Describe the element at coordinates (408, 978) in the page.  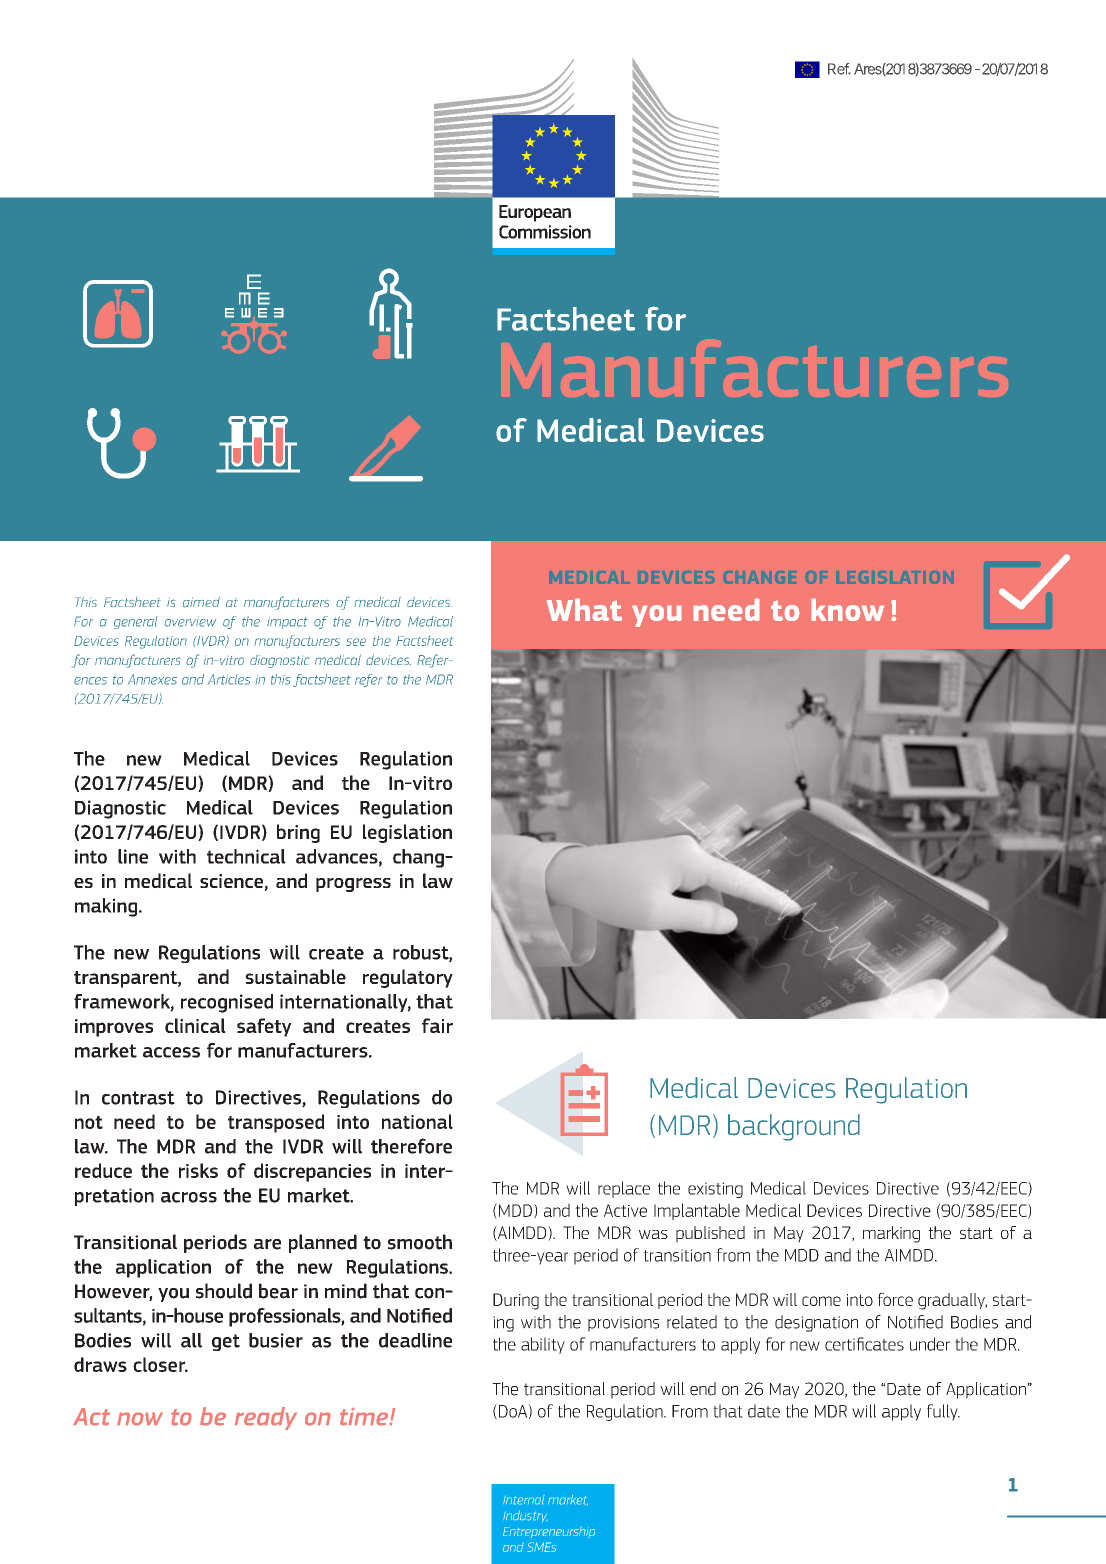
I see `regulatory` at that location.
